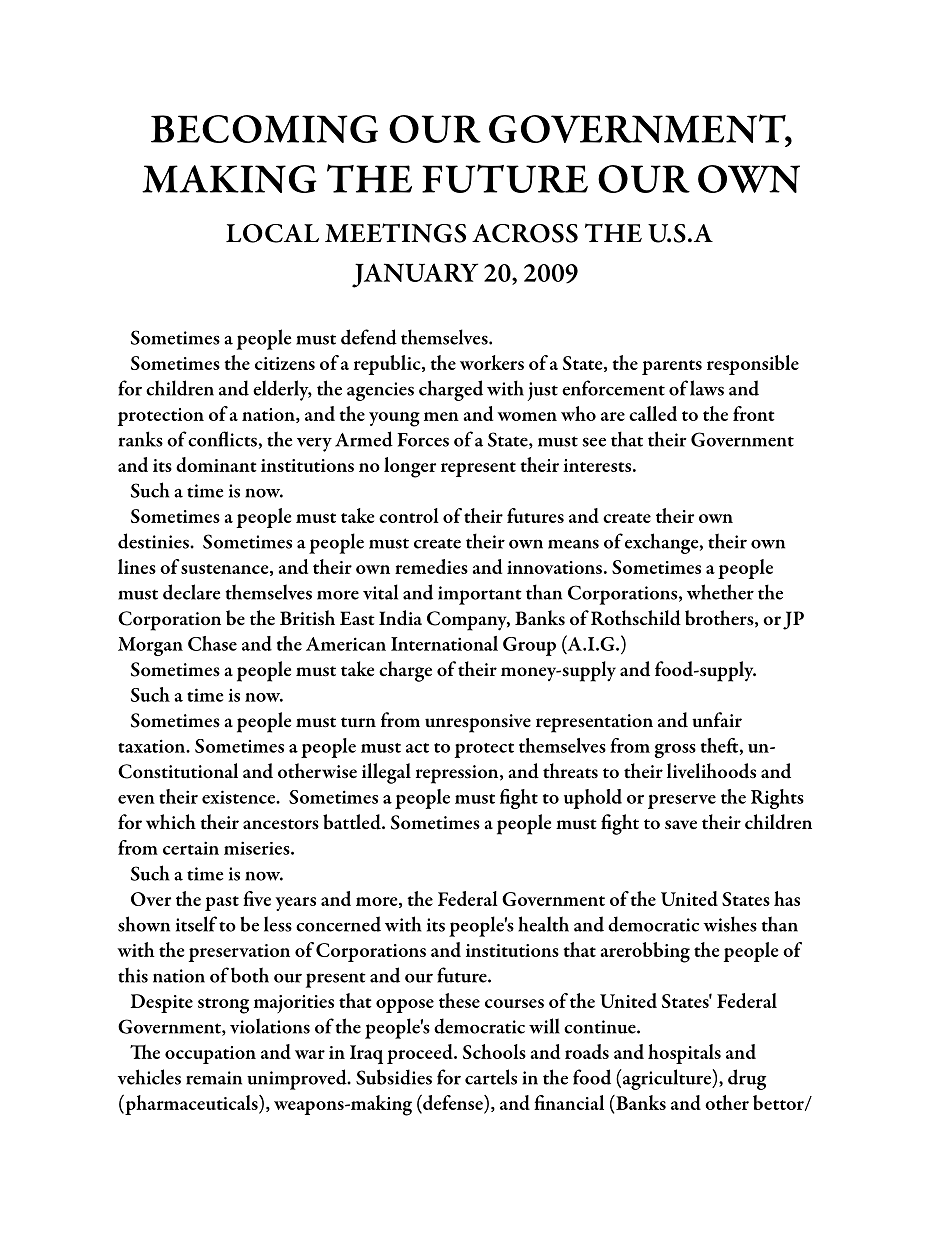 This document has width=952, height=1233. Describe the element at coordinates (264, 129) in the document. I see `BECOMING` at that location.
